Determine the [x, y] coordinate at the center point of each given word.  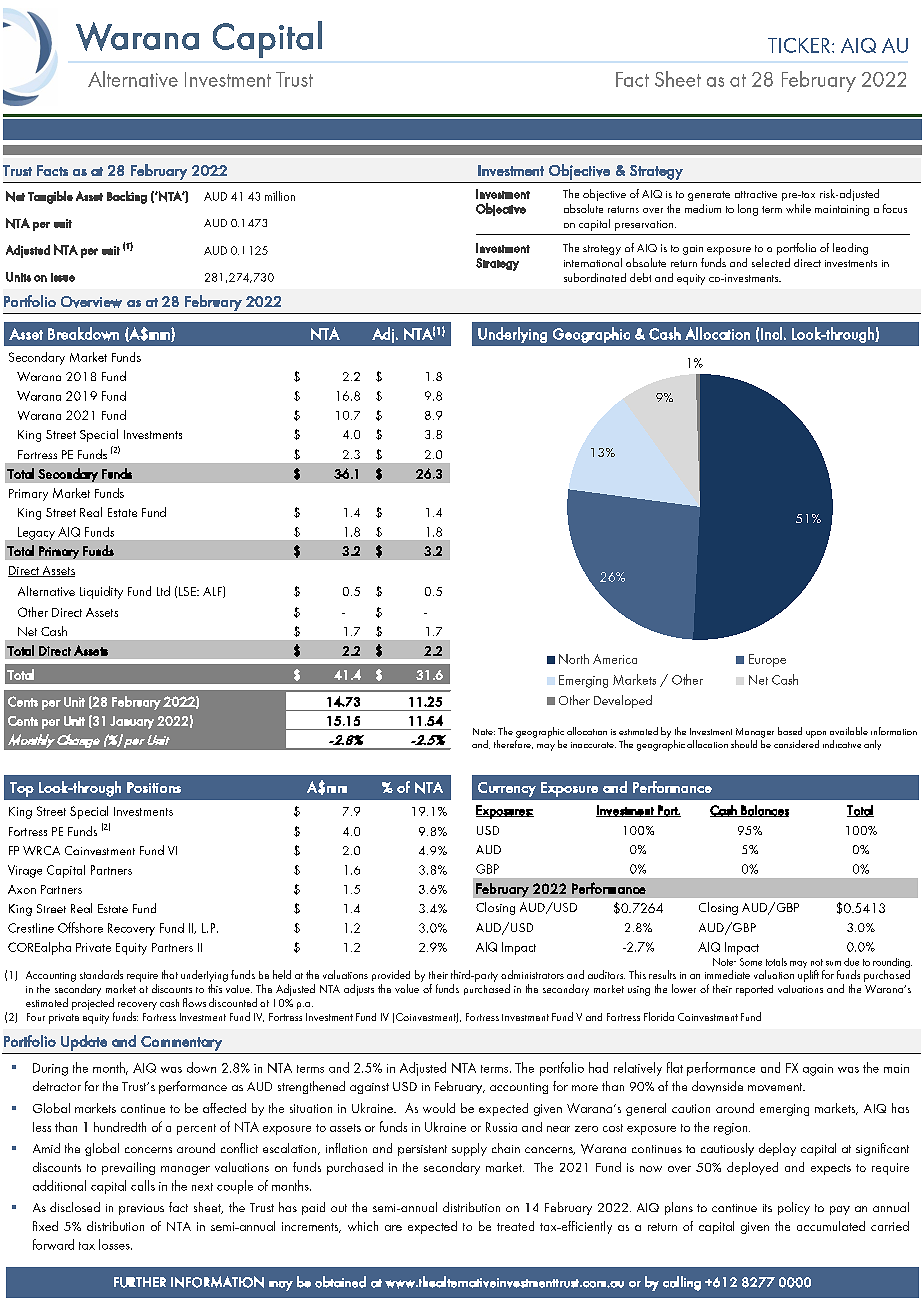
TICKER [799, 45]
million [280, 196]
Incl [771, 333]
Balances [764, 811]
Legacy [36, 533]
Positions [154, 787]
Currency [507, 789]
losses [115, 1244]
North [574, 659]
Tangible [50, 197]
